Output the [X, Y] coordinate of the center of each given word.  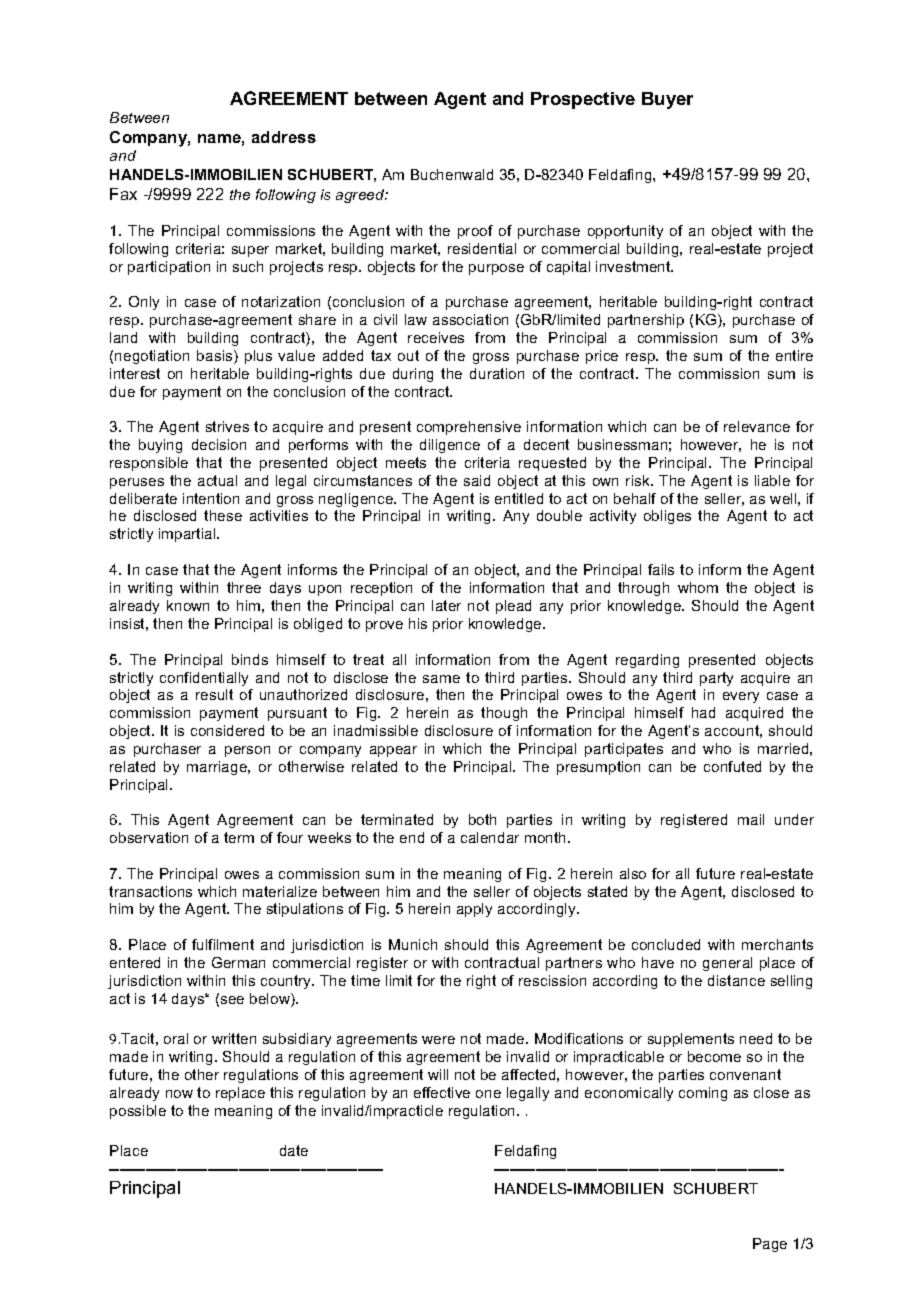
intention [211, 498]
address [284, 137]
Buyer [667, 100]
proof [475, 232]
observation [149, 837]
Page [770, 1245]
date [294, 1150]
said [477, 480]
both [482, 819]
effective [442, 1092]
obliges [667, 517]
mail [751, 819]
